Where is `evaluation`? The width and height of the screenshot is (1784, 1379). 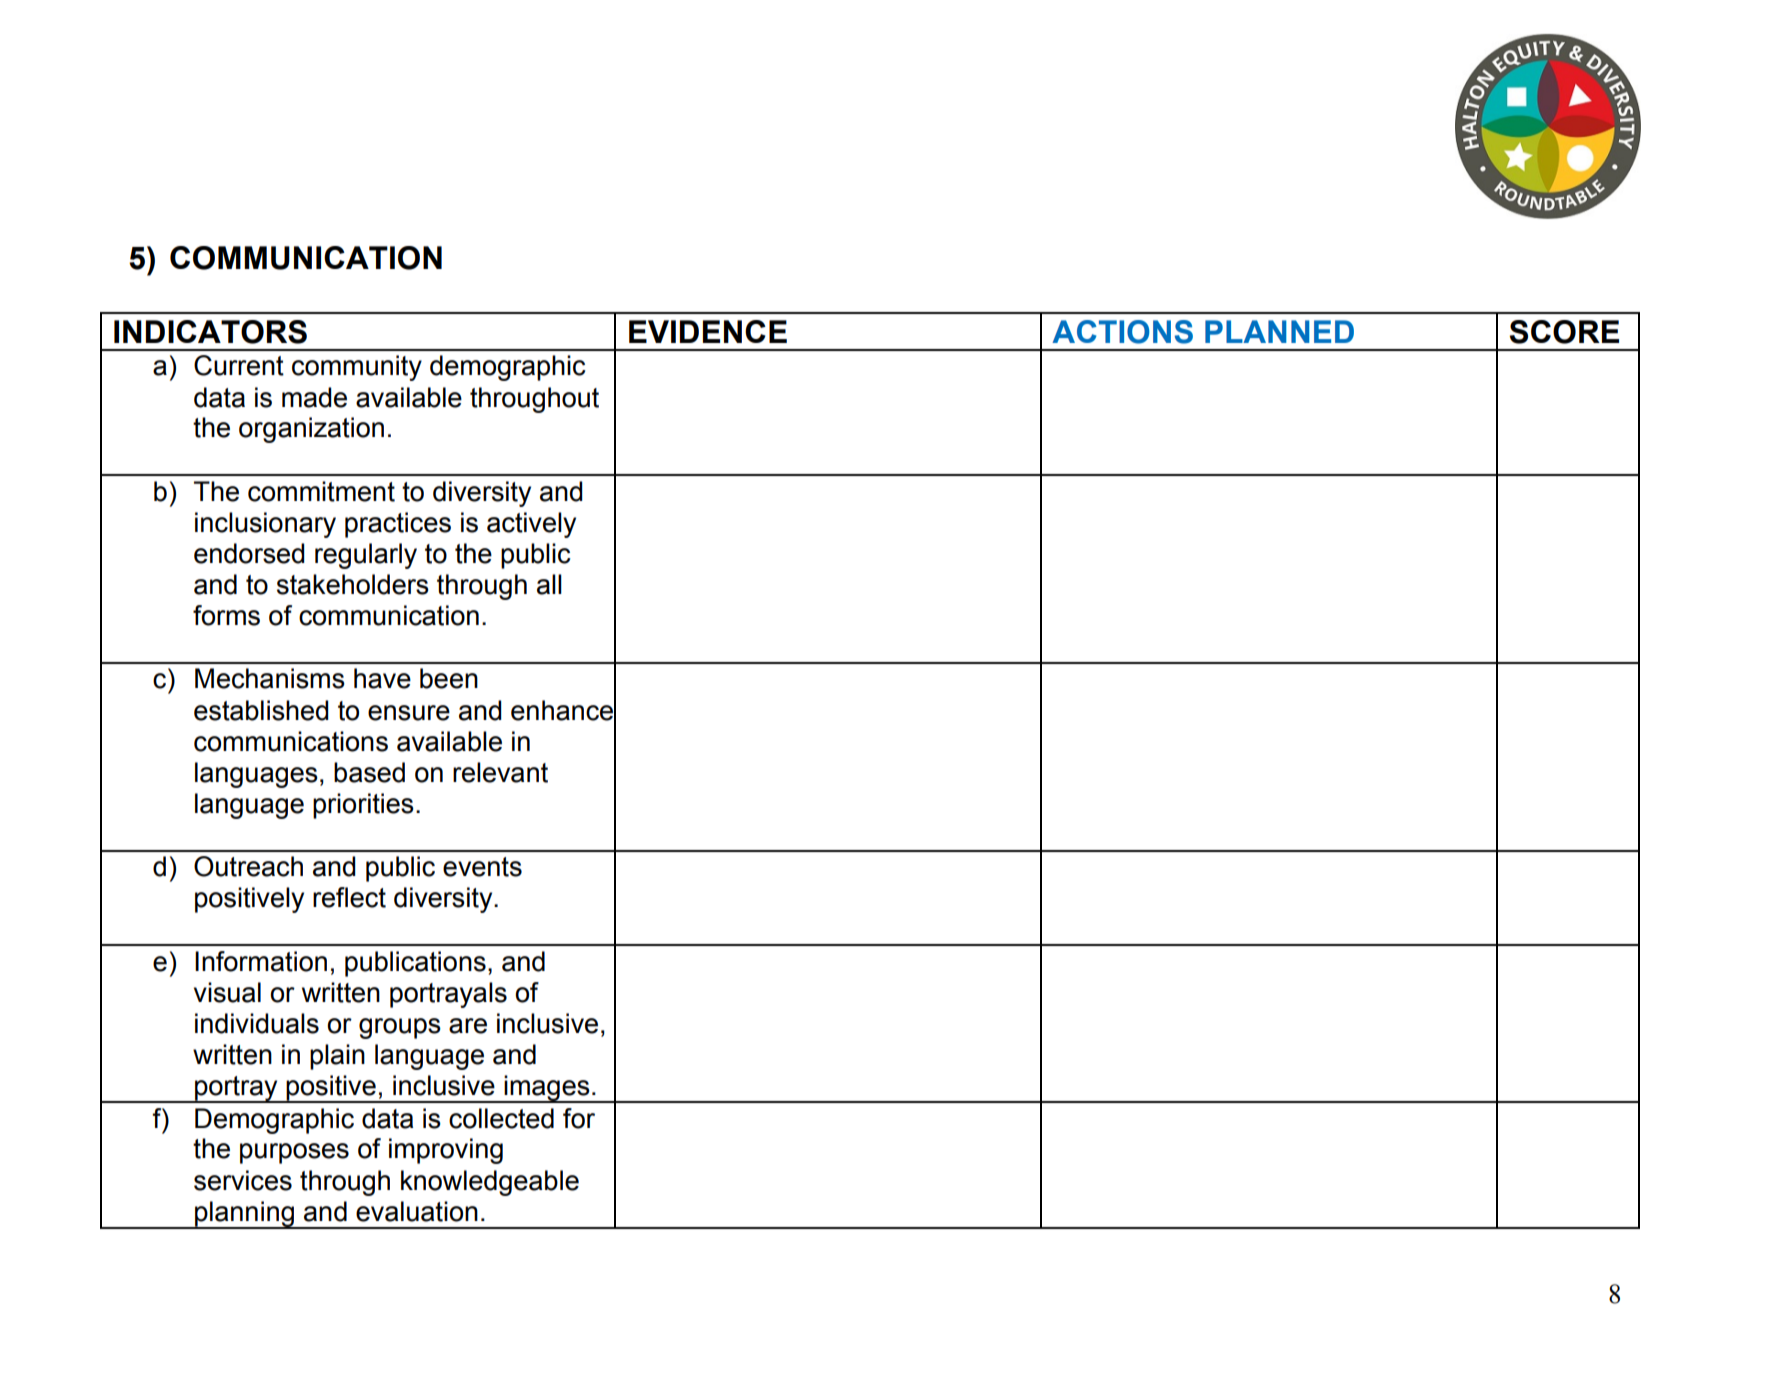
evaluation is located at coordinates (417, 1211).
